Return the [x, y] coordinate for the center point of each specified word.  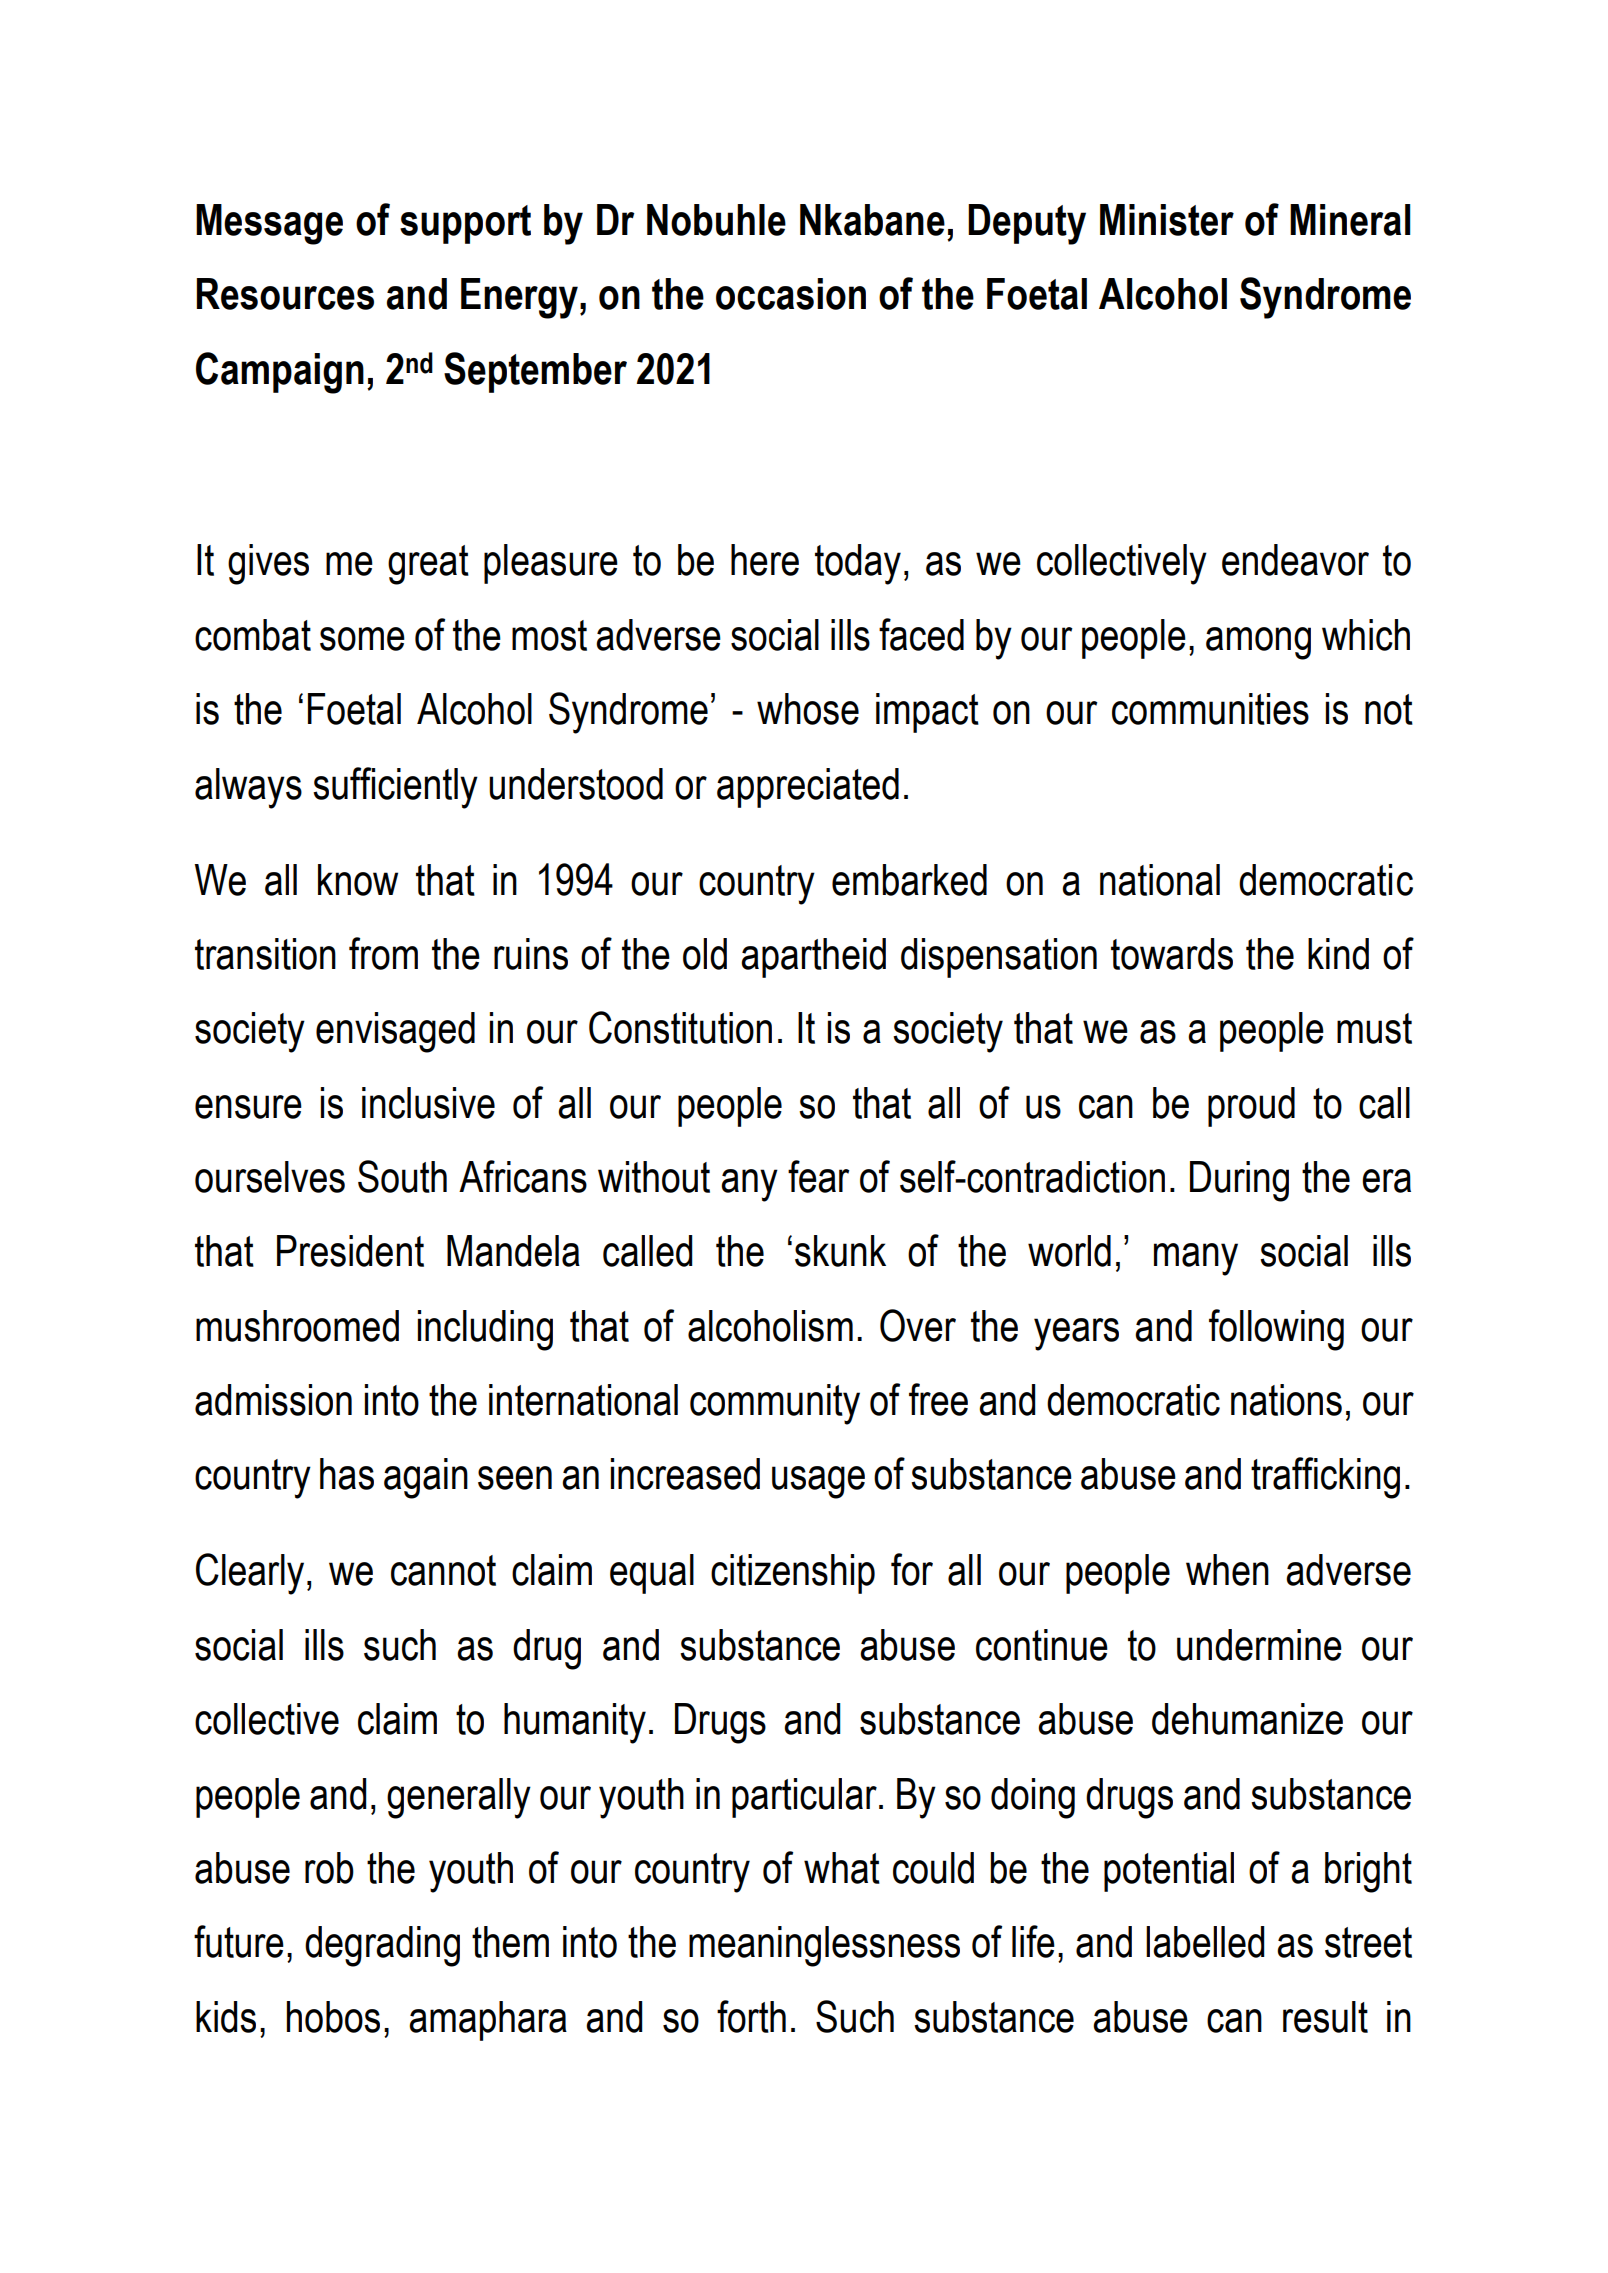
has [347, 1474]
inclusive [428, 1103]
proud [1251, 1107]
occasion [791, 294]
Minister [1167, 220]
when [1227, 1570]
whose [808, 709]
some [362, 639]
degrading [382, 1946]
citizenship [793, 1574]
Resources [285, 294]
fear [819, 1176]
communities [1210, 709]
